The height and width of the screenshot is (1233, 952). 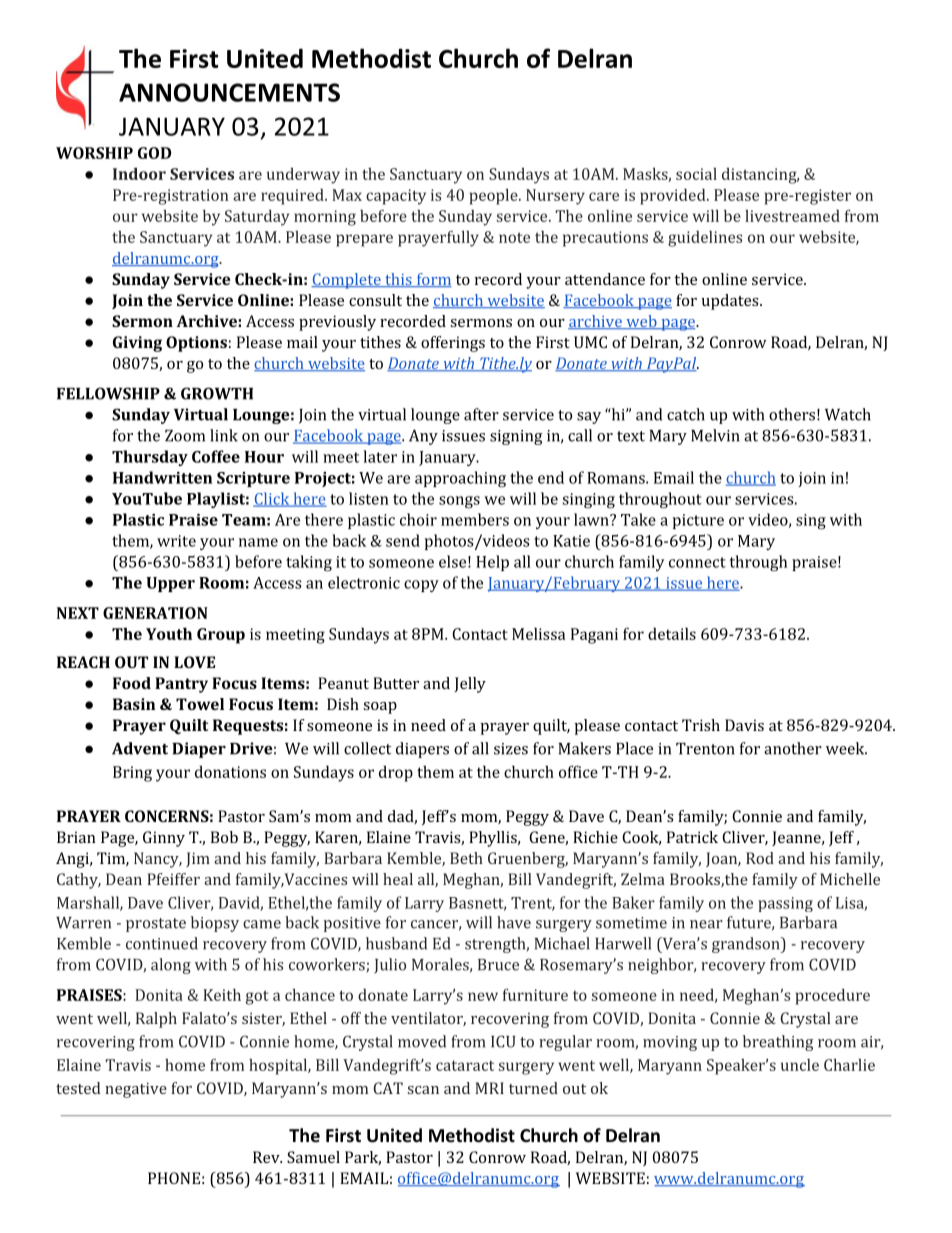 What do you see at coordinates (156, 925) in the screenshot?
I see `prostate` at bounding box center [156, 925].
